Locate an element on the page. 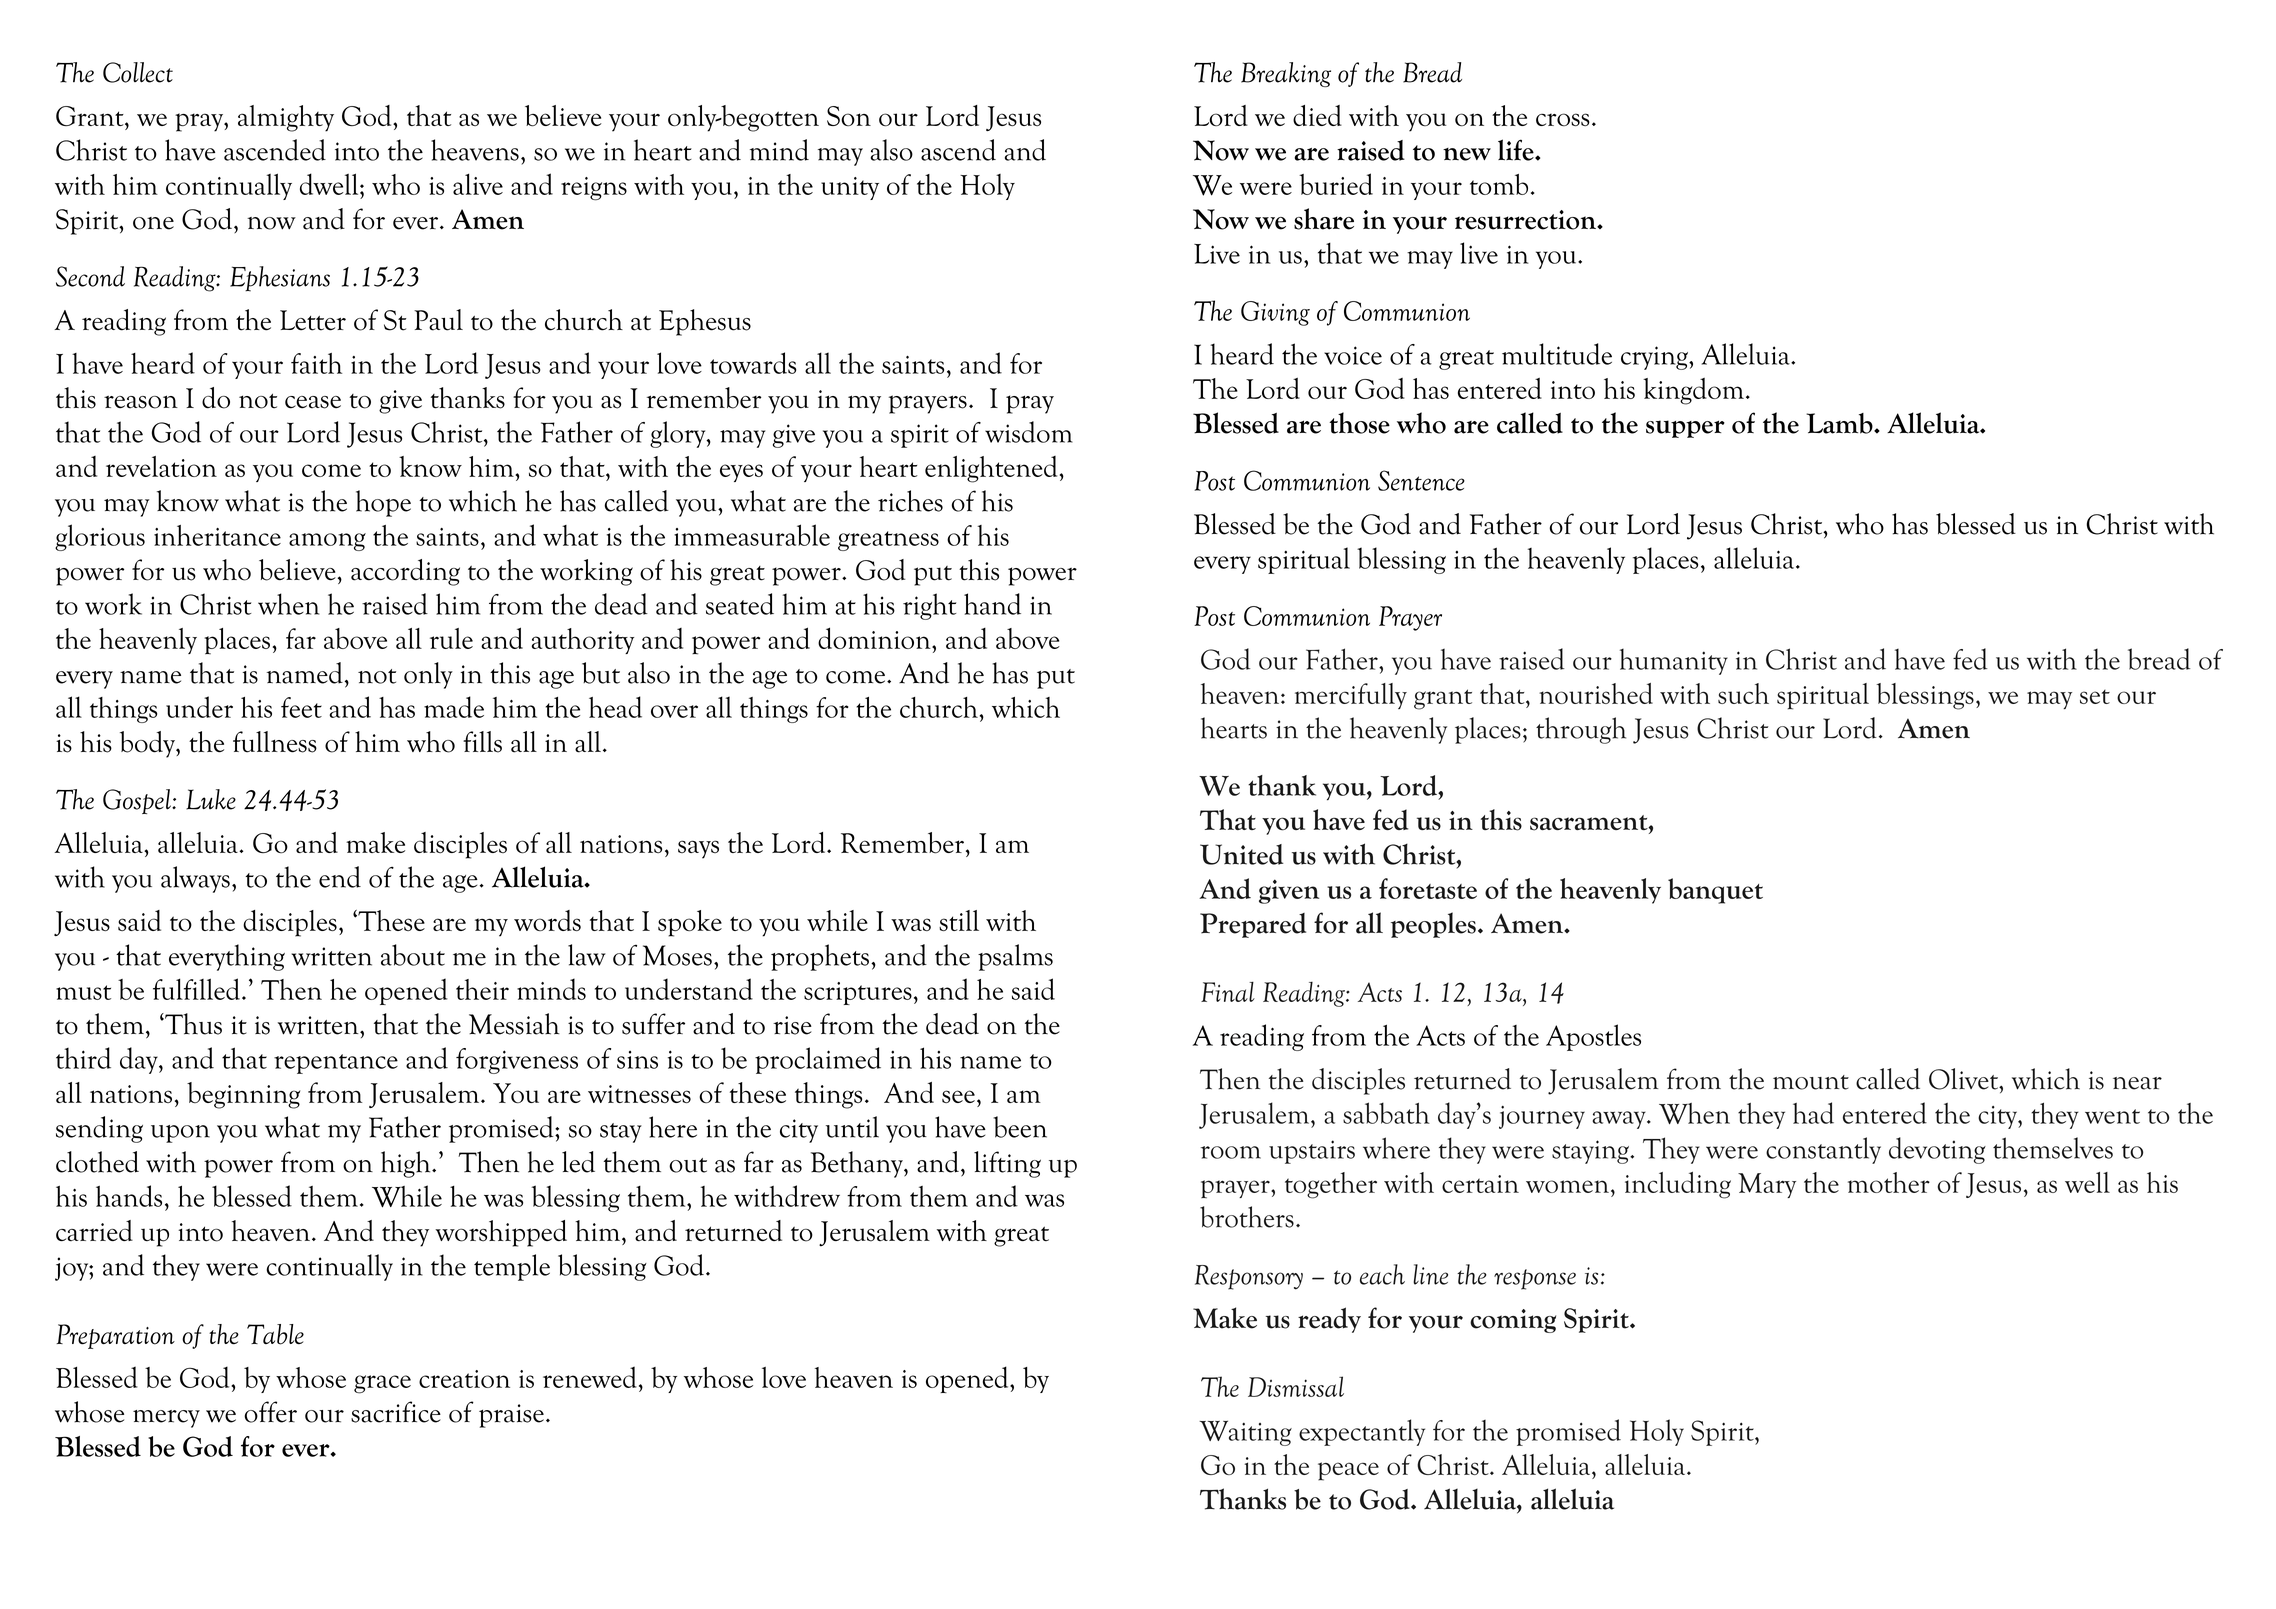  offer is located at coordinates (270, 1412).
